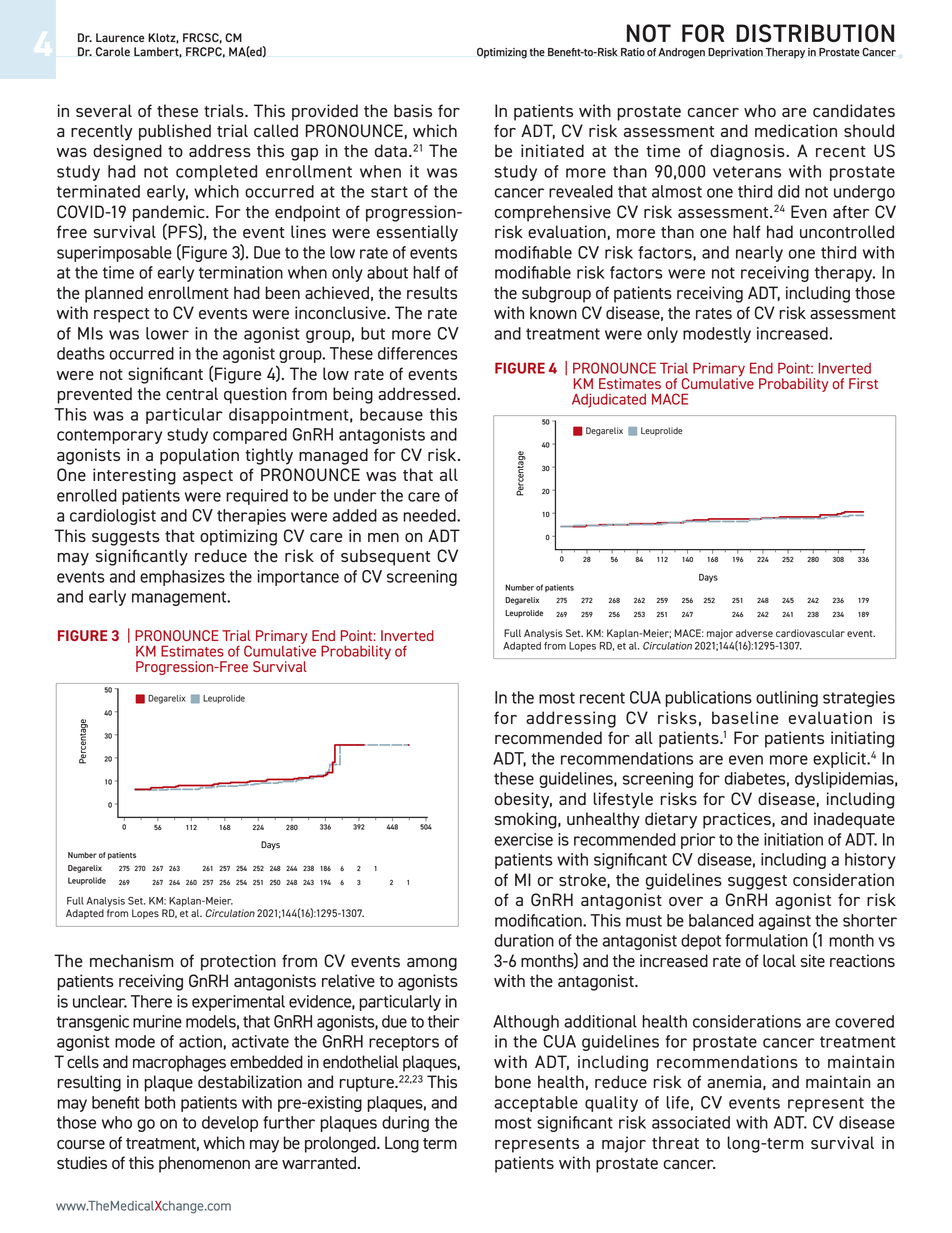  Describe the element at coordinates (385, 557) in the page. I see `subsequent` at that location.
